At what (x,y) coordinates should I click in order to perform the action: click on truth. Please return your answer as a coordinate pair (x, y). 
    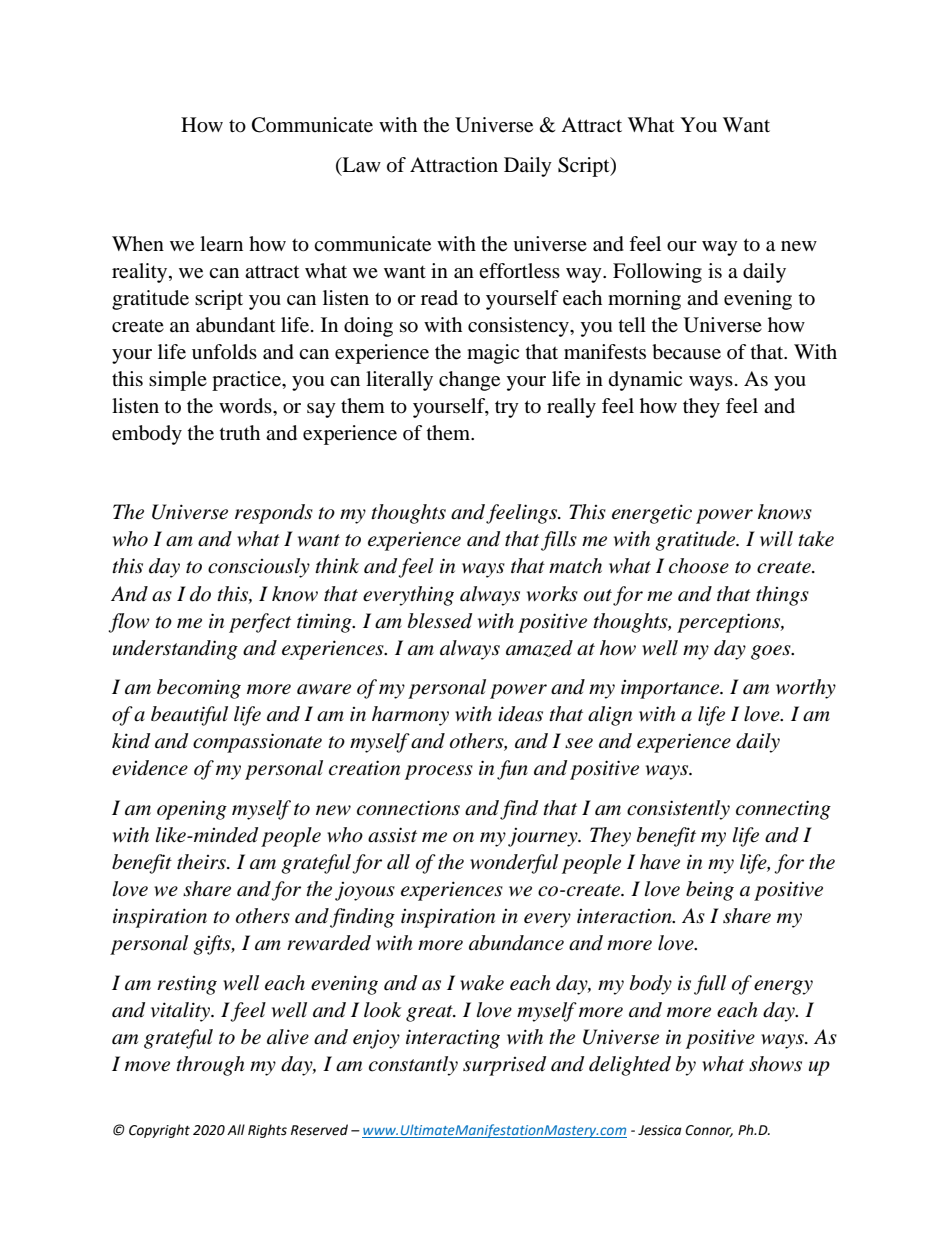
    Looking at the image, I should click on (240, 432).
